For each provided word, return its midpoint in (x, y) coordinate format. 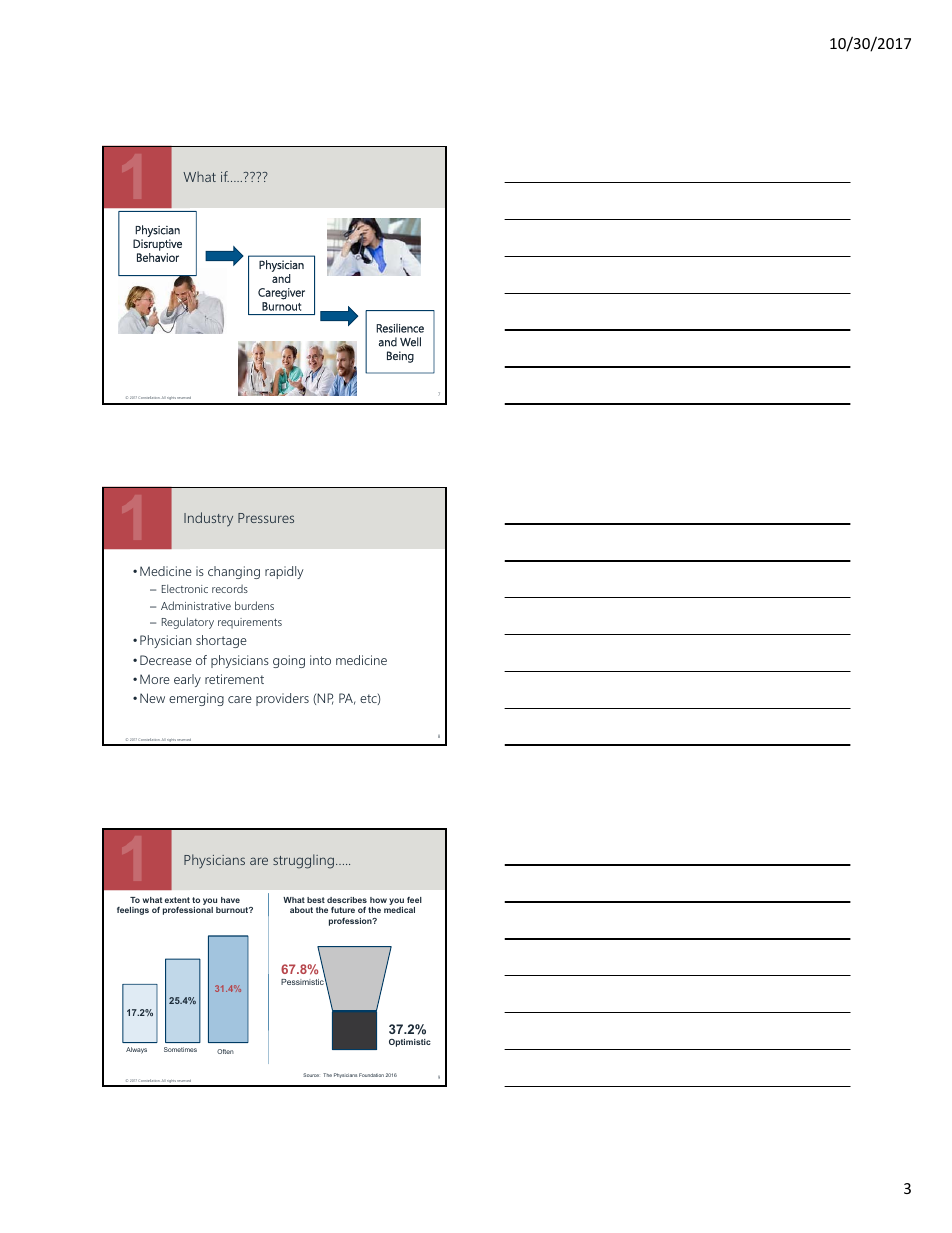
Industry (208, 519)
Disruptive (157, 245)
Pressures (266, 518)
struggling (303, 861)
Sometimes (180, 1049)
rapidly (284, 572)
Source (311, 1075)
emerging (196, 699)
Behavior (158, 257)
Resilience (400, 328)
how (378, 900)
